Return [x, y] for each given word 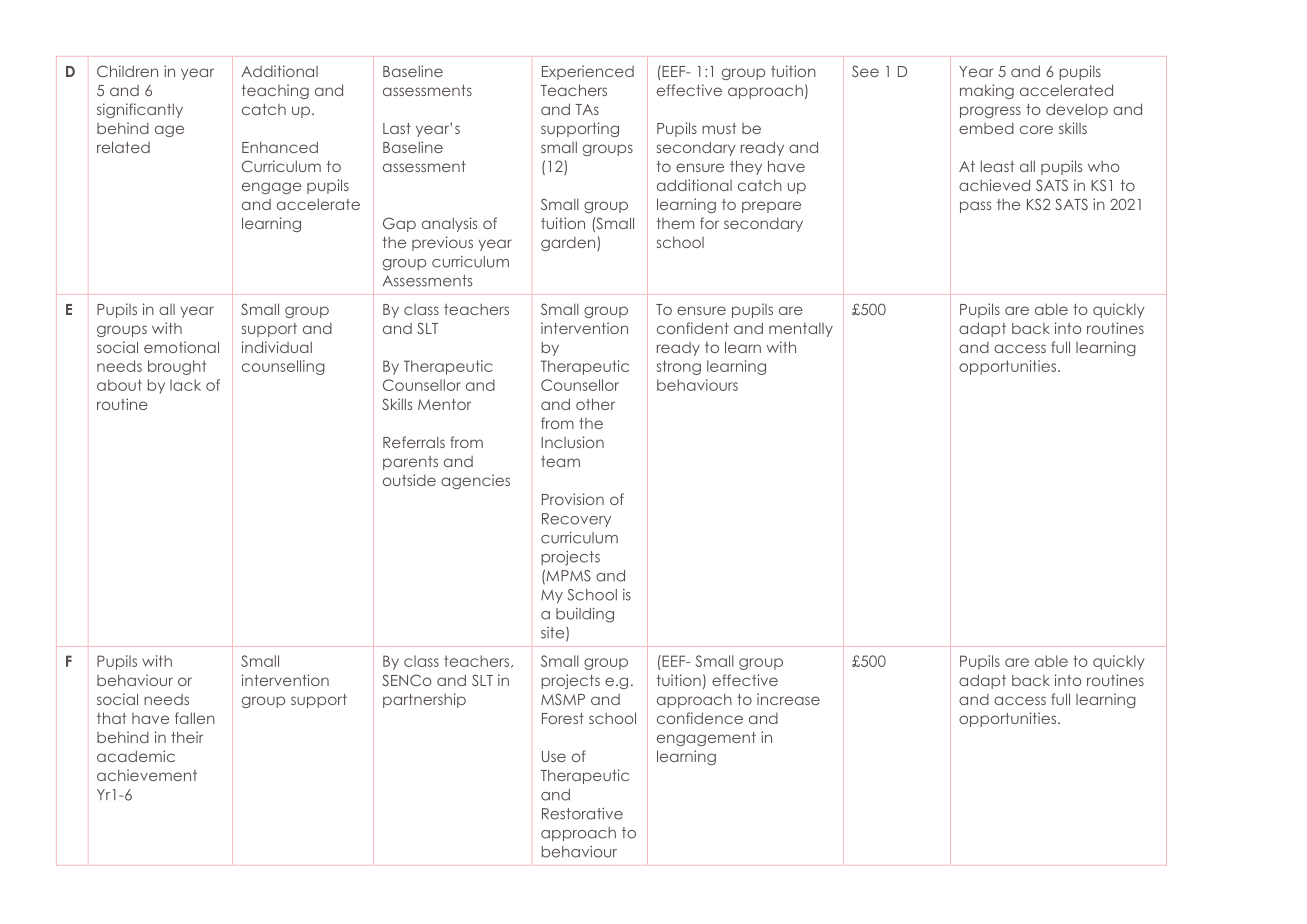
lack [185, 385]
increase [788, 699]
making [987, 91]
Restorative [582, 814]
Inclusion [572, 442]
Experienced [588, 72]
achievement [147, 775]
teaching [275, 91]
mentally [801, 330]
